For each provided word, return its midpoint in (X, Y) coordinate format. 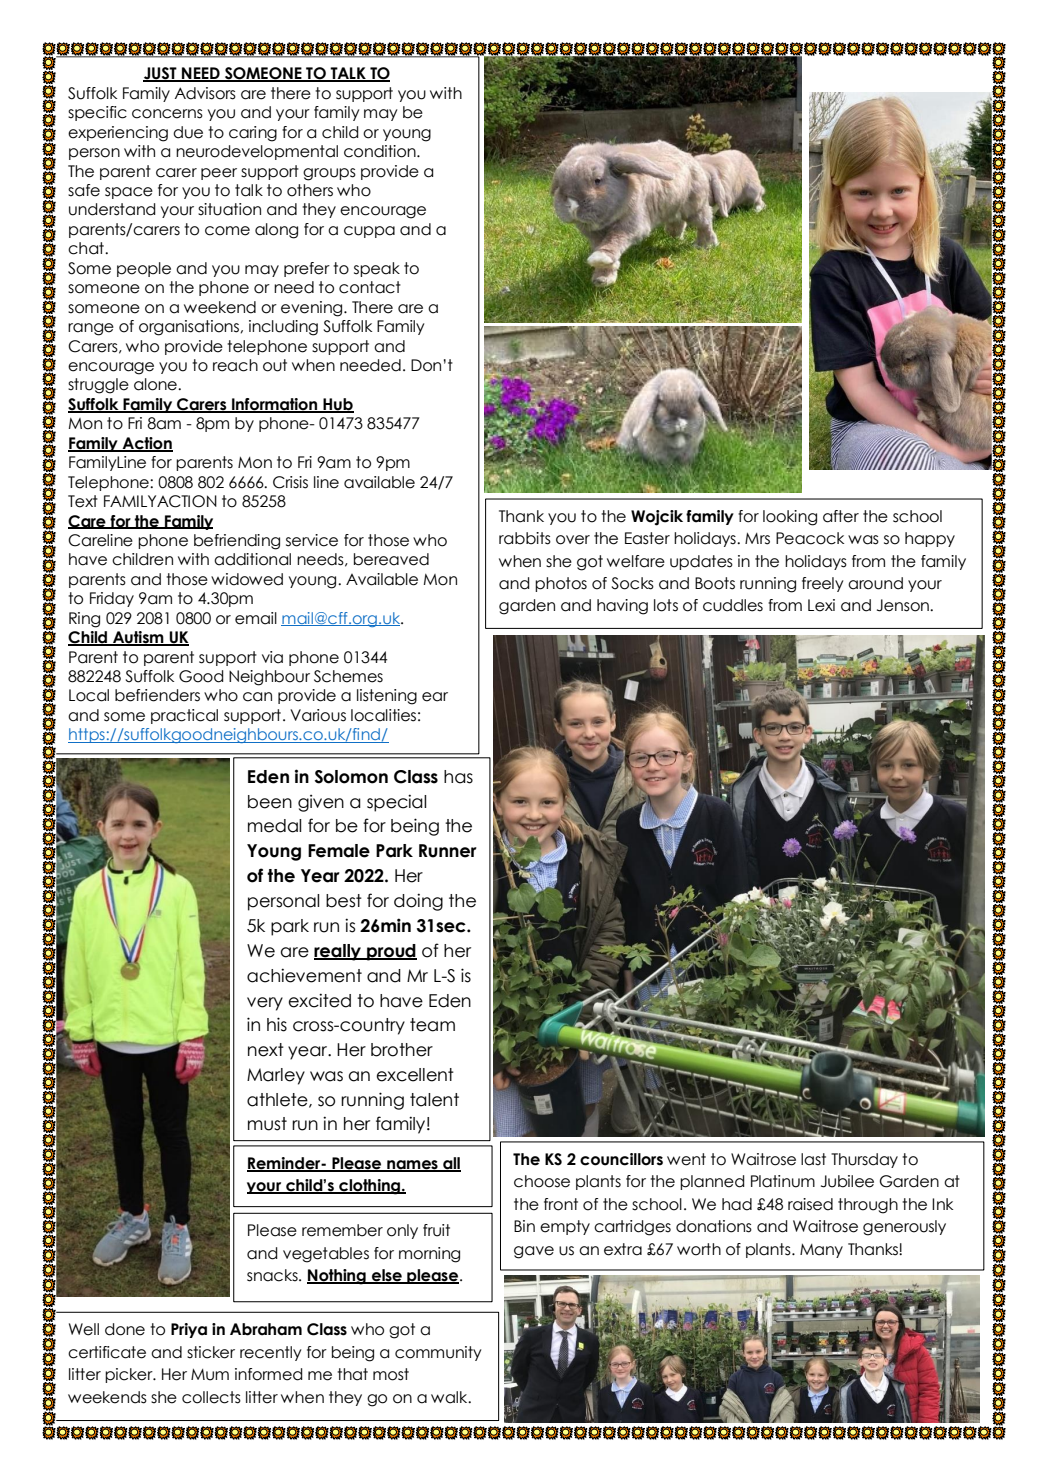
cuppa (369, 232)
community (438, 1353)
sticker (211, 1352)
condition (381, 151)
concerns (167, 114)
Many (821, 1251)
